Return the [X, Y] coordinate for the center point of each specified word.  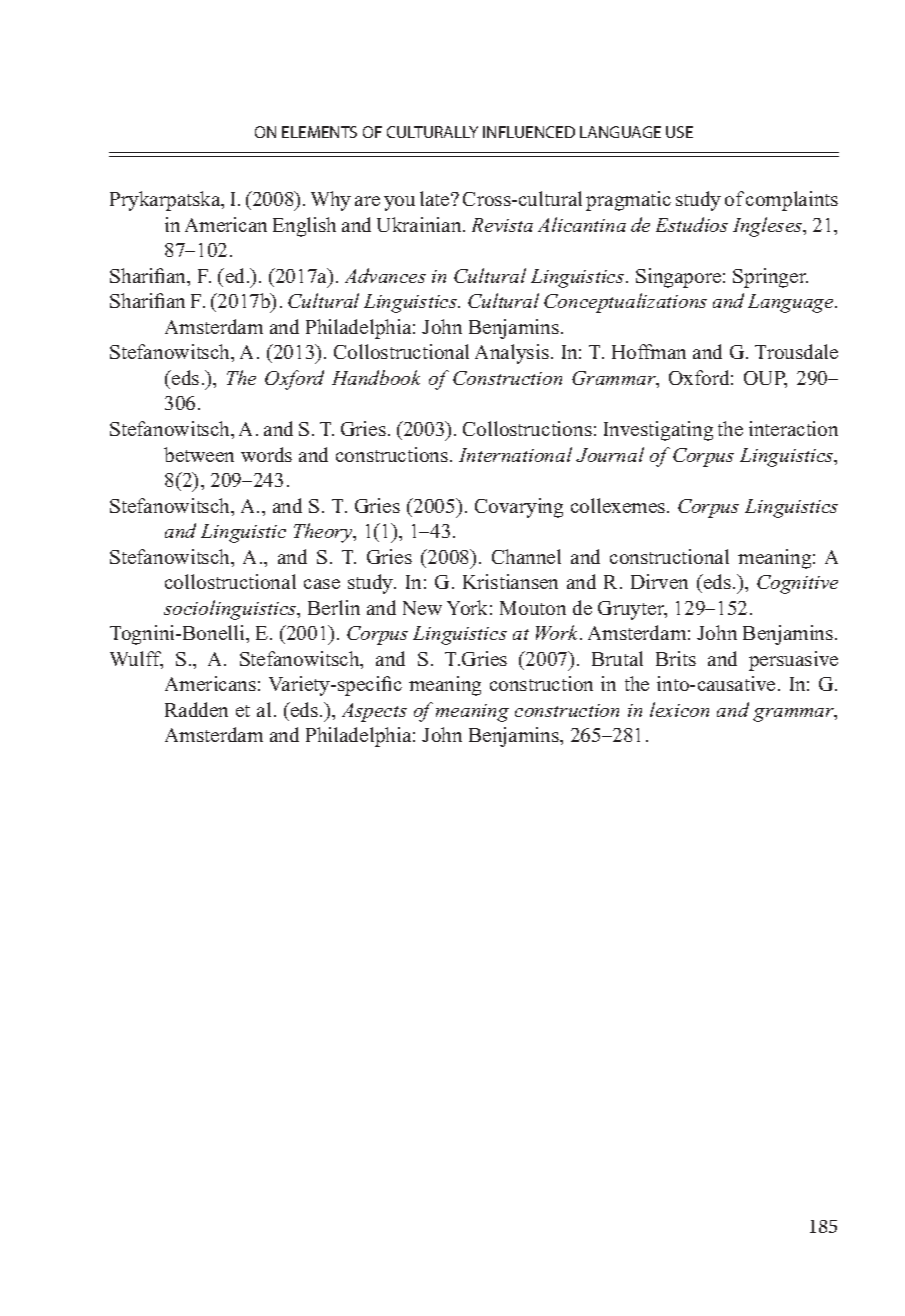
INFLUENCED [529, 132]
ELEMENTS [319, 132]
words [266, 454]
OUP [765, 379]
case [322, 584]
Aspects [374, 712]
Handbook [376, 377]
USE [679, 132]
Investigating [658, 431]
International [515, 454]
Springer [770, 278]
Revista [502, 225]
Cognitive [797, 584]
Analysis [512, 354]
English [304, 227]
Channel [526, 556]
